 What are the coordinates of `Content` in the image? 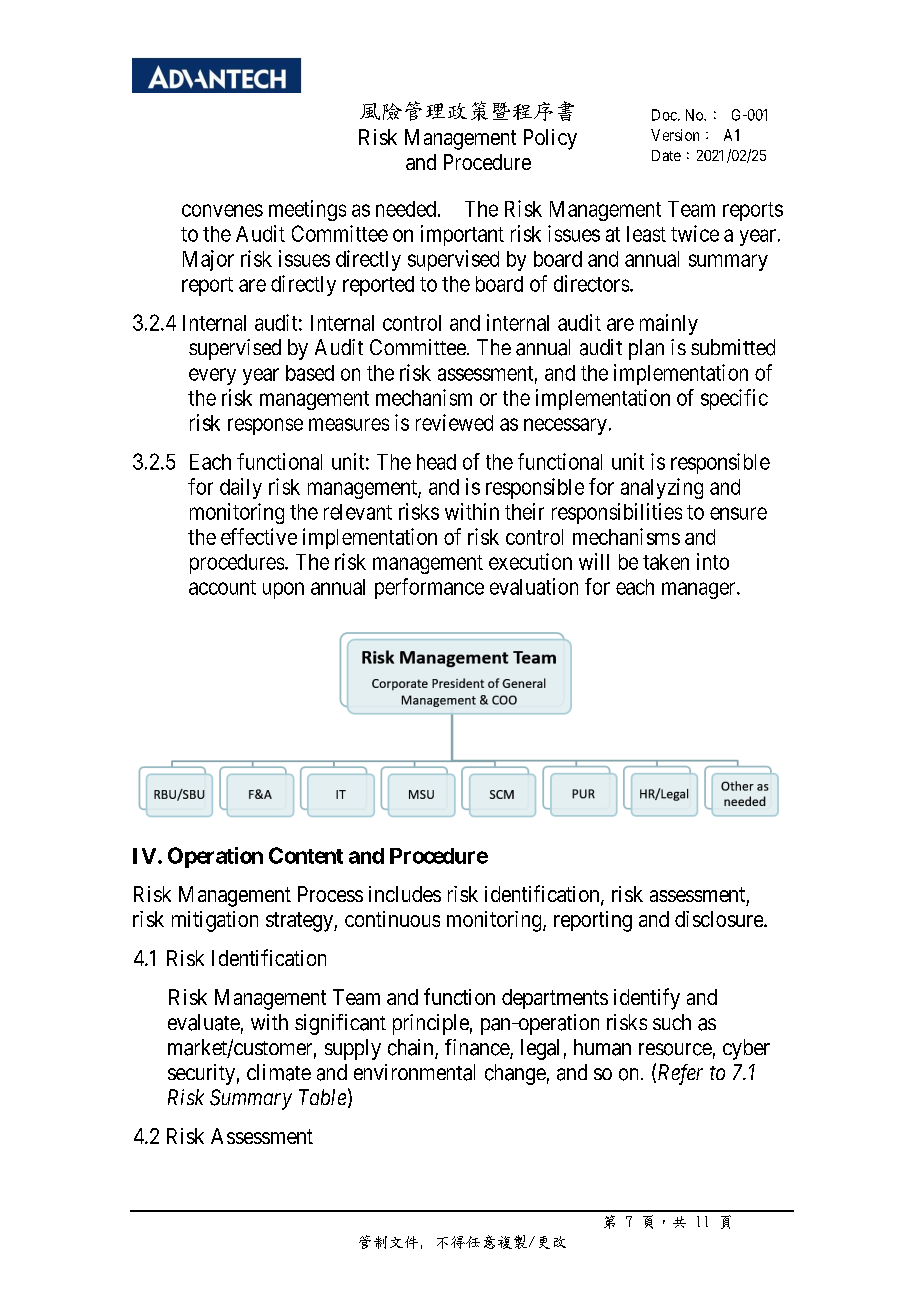 It's located at (306, 855).
